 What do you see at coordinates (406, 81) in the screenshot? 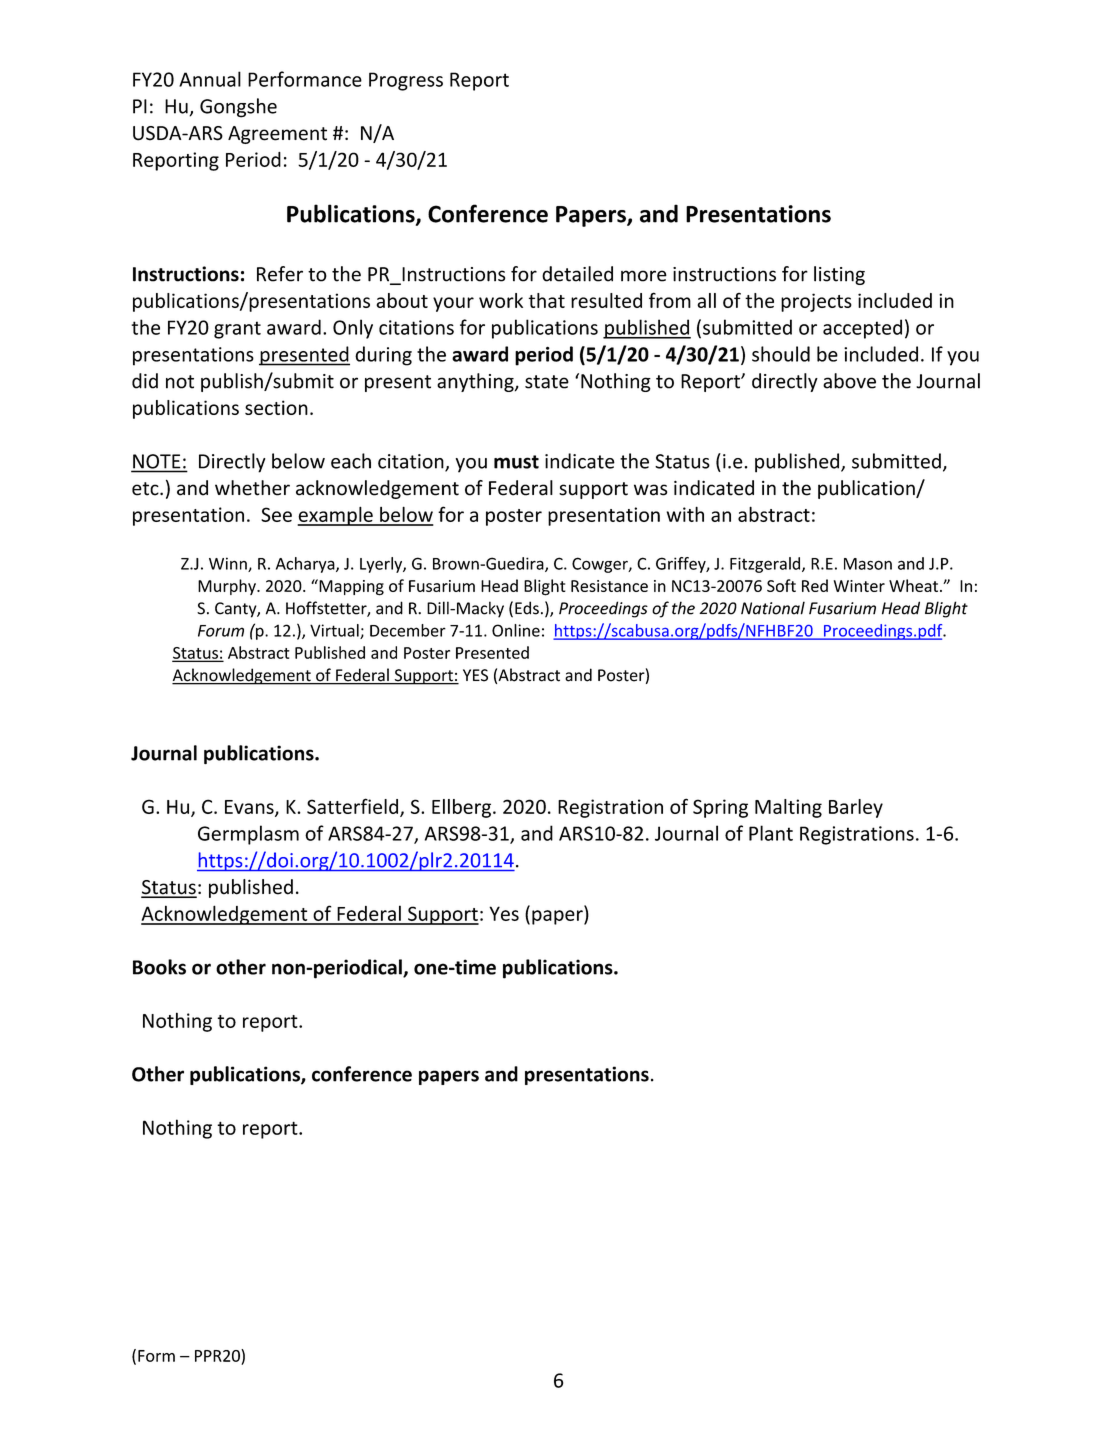
I see `Progress` at bounding box center [406, 81].
